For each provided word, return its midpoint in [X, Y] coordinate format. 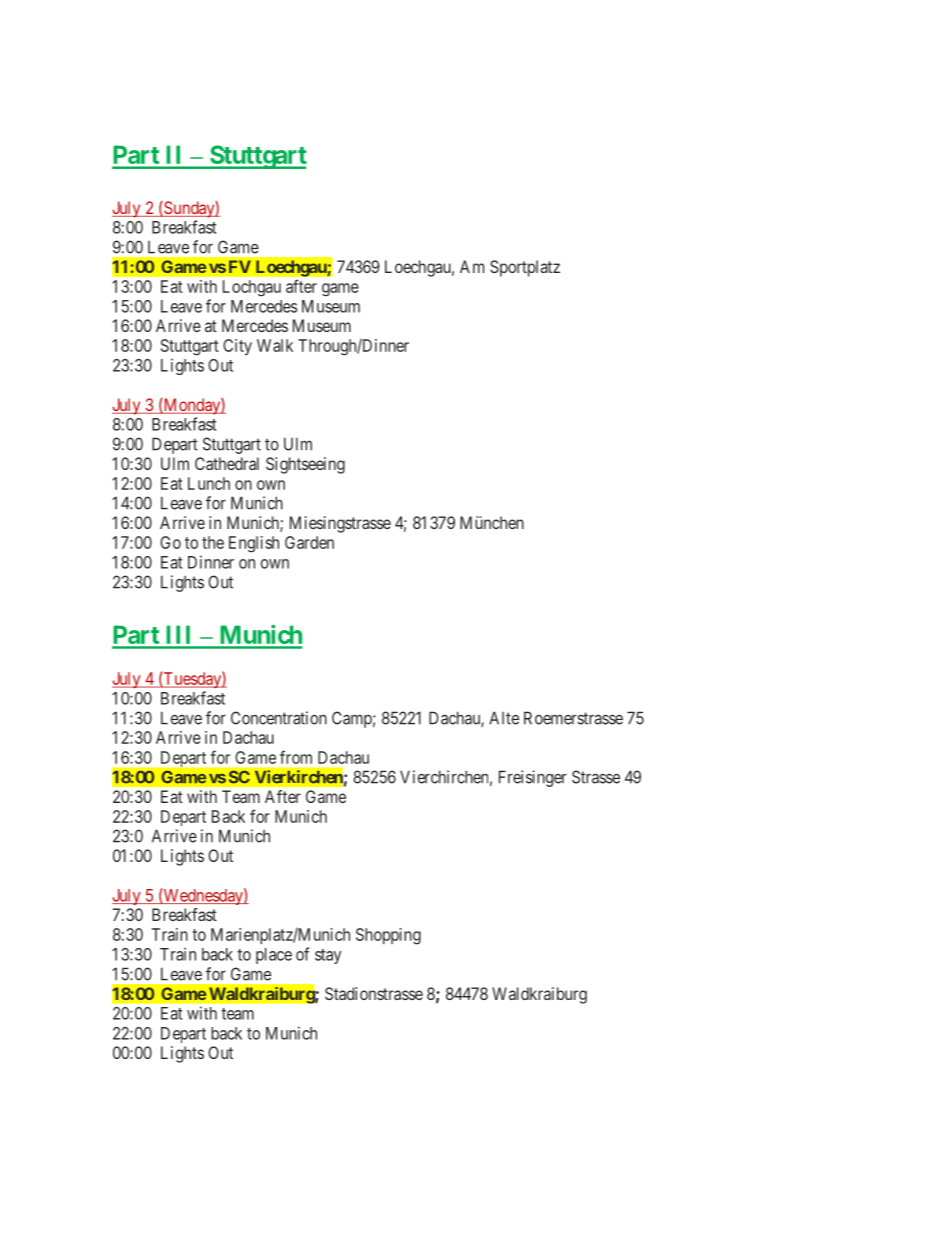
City [237, 347]
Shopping [388, 936]
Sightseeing [305, 465]
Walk [275, 345]
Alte [504, 718]
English [254, 544]
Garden [309, 542]
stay [328, 956]
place [274, 956]
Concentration [279, 718]
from [296, 757]
